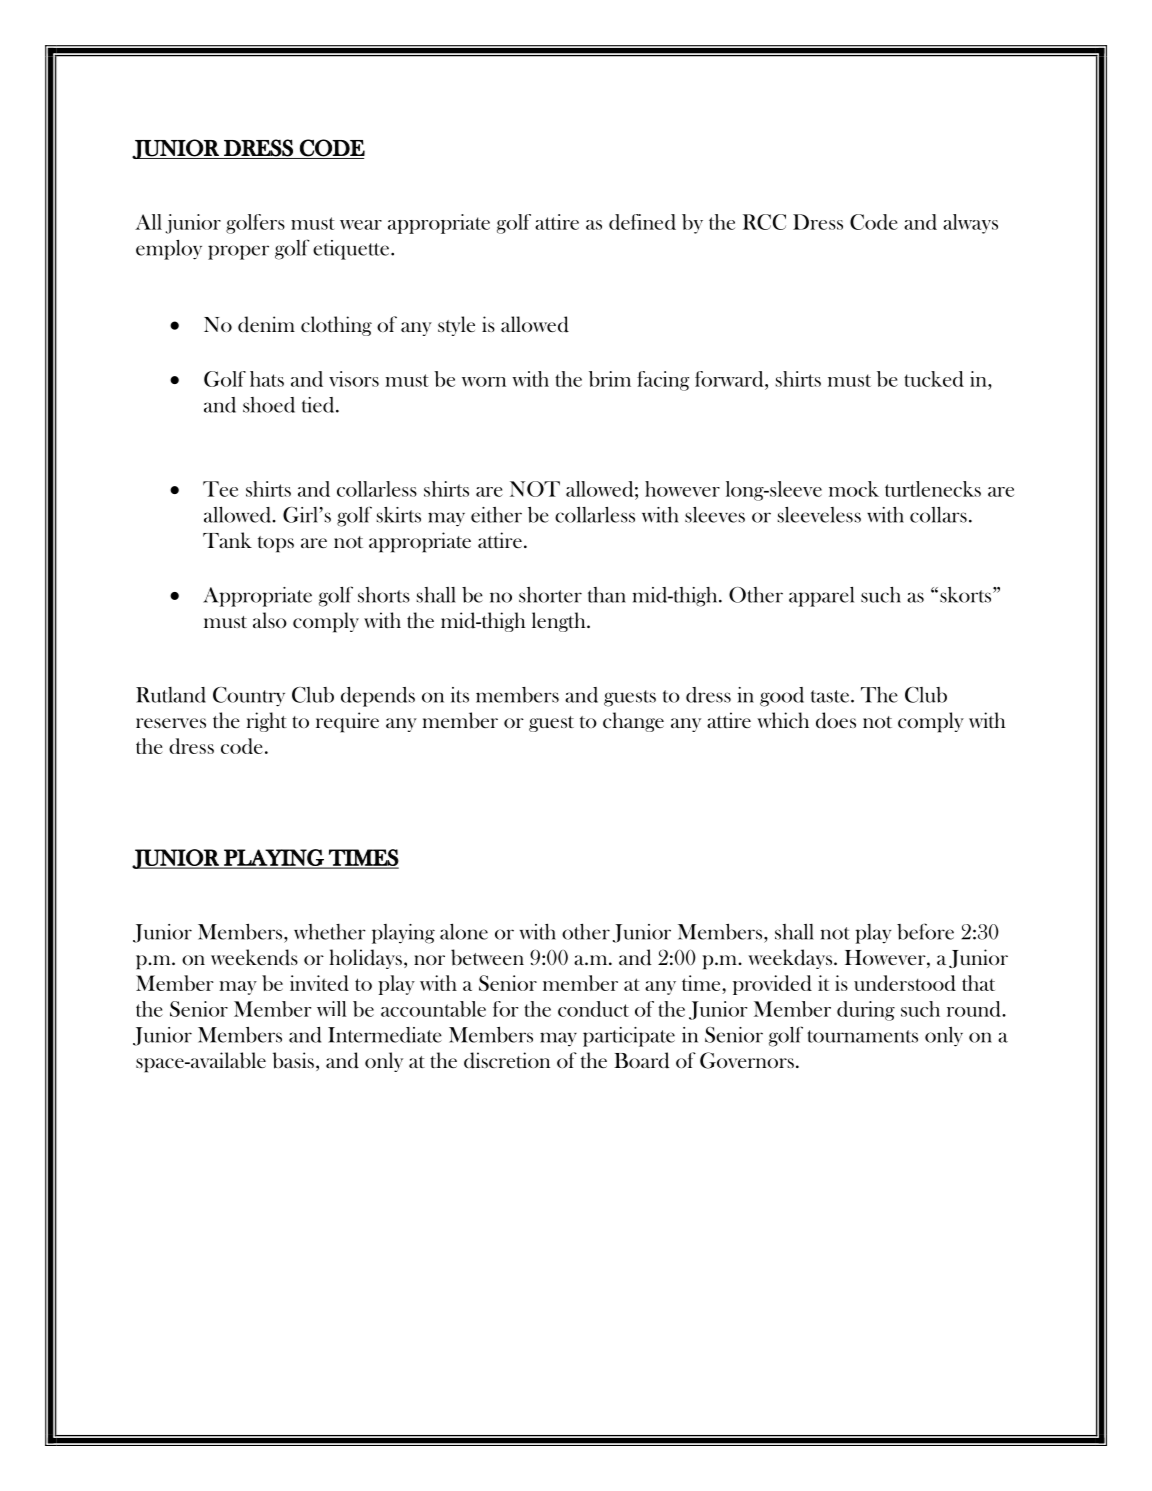  Describe the element at coordinates (220, 489) in the screenshot. I see `Tee` at that location.
